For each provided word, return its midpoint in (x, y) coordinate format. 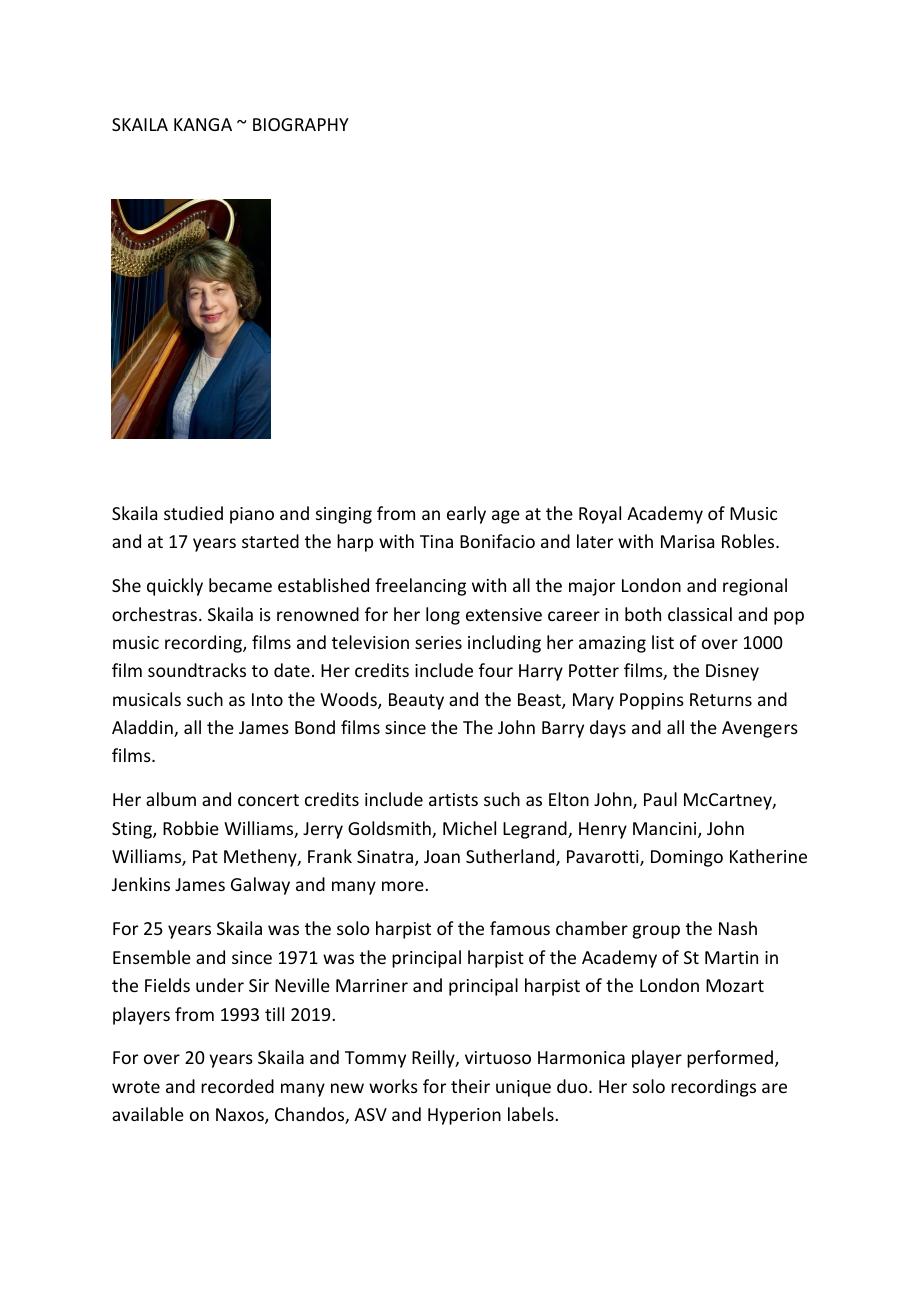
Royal (600, 515)
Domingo (687, 858)
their (470, 1086)
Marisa (687, 541)
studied (193, 513)
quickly (175, 587)
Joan (442, 856)
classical (700, 614)
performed (730, 1059)
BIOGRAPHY (301, 124)
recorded (237, 1086)
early (466, 515)
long (443, 616)
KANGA (203, 124)
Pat (205, 856)
